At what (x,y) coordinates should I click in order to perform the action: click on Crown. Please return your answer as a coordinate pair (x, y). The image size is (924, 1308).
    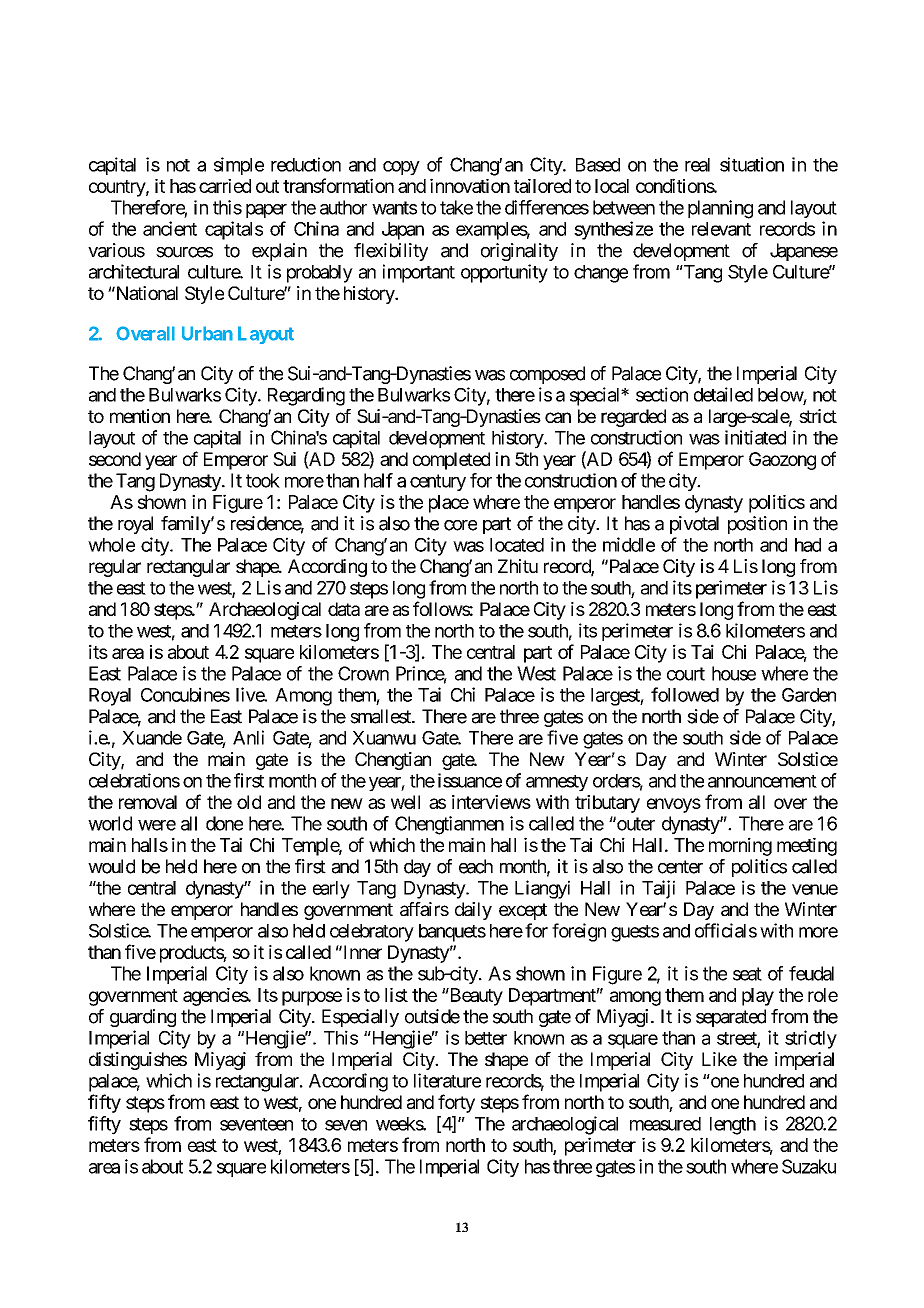
    Looking at the image, I should click on (363, 673).
